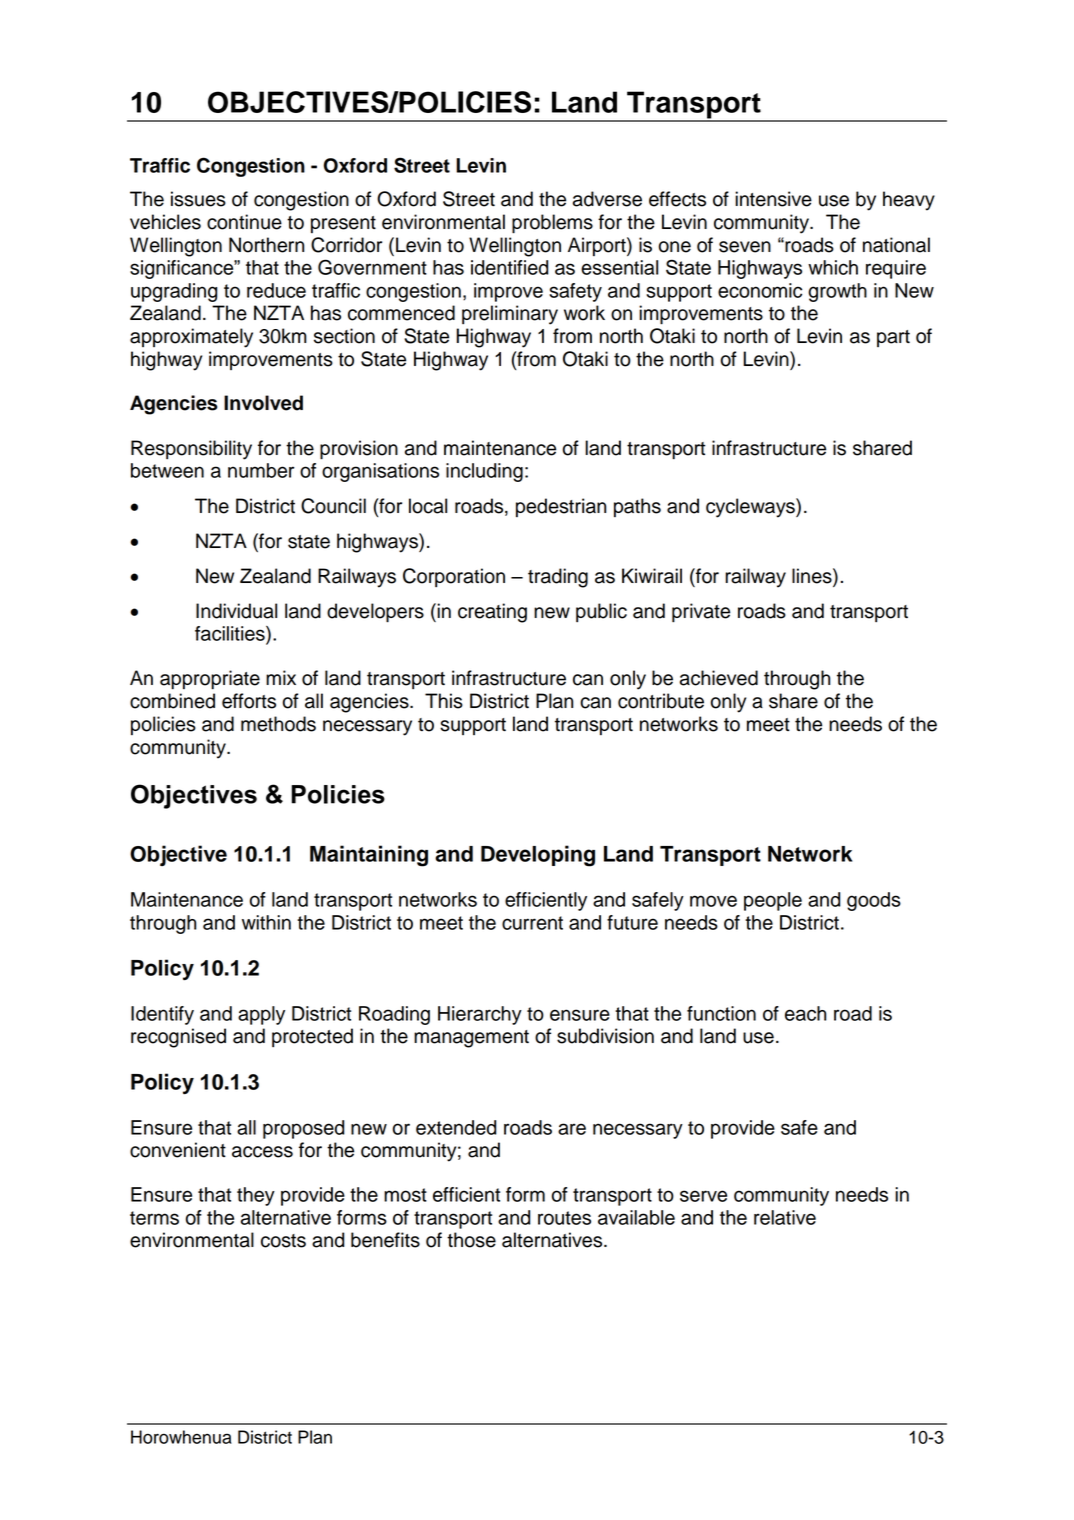 This image has width=1074, height=1520. Describe the element at coordinates (261, 470) in the image. I see `number` at that location.
